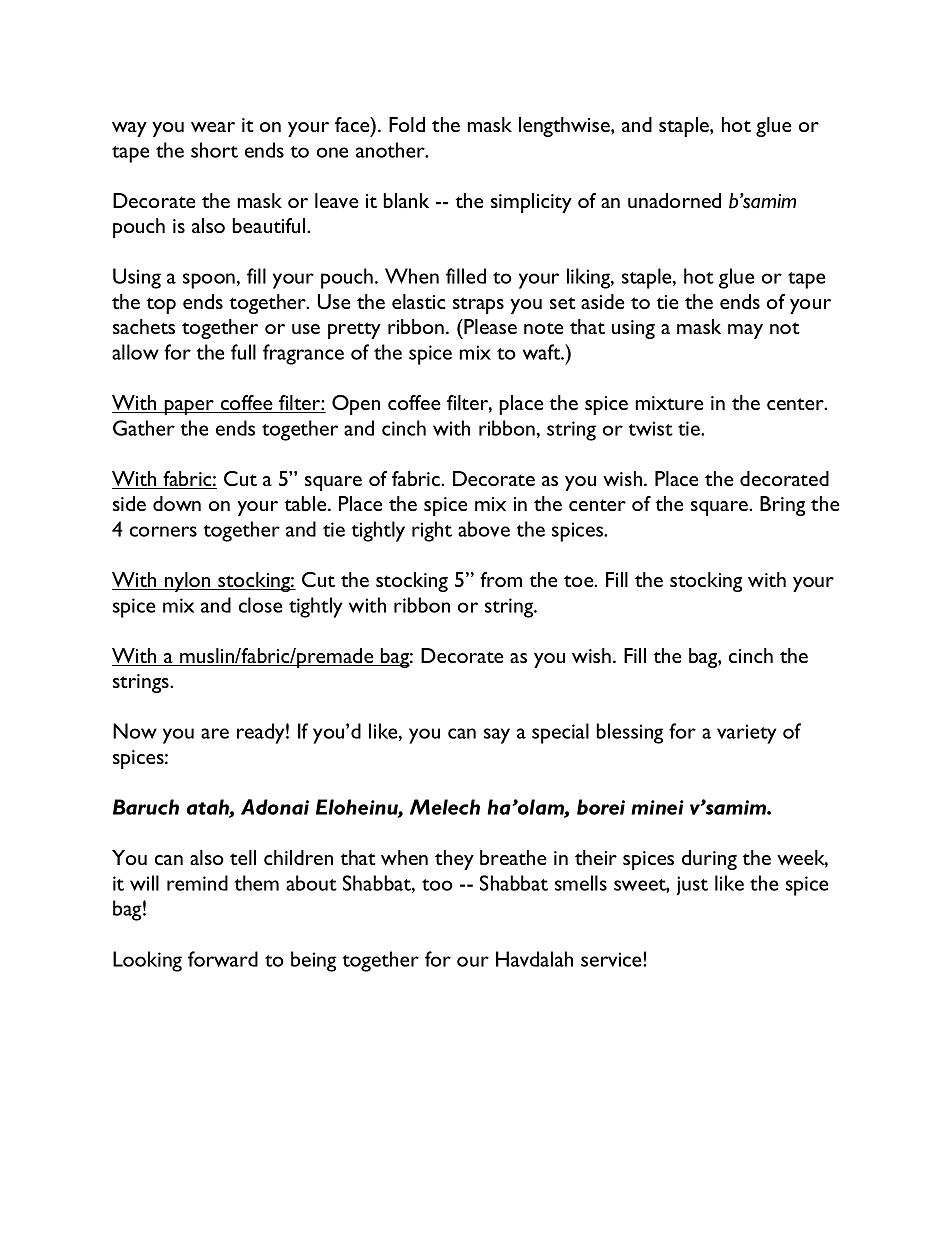 The height and width of the page is (1233, 952). I want to click on Now, so click(135, 731).
